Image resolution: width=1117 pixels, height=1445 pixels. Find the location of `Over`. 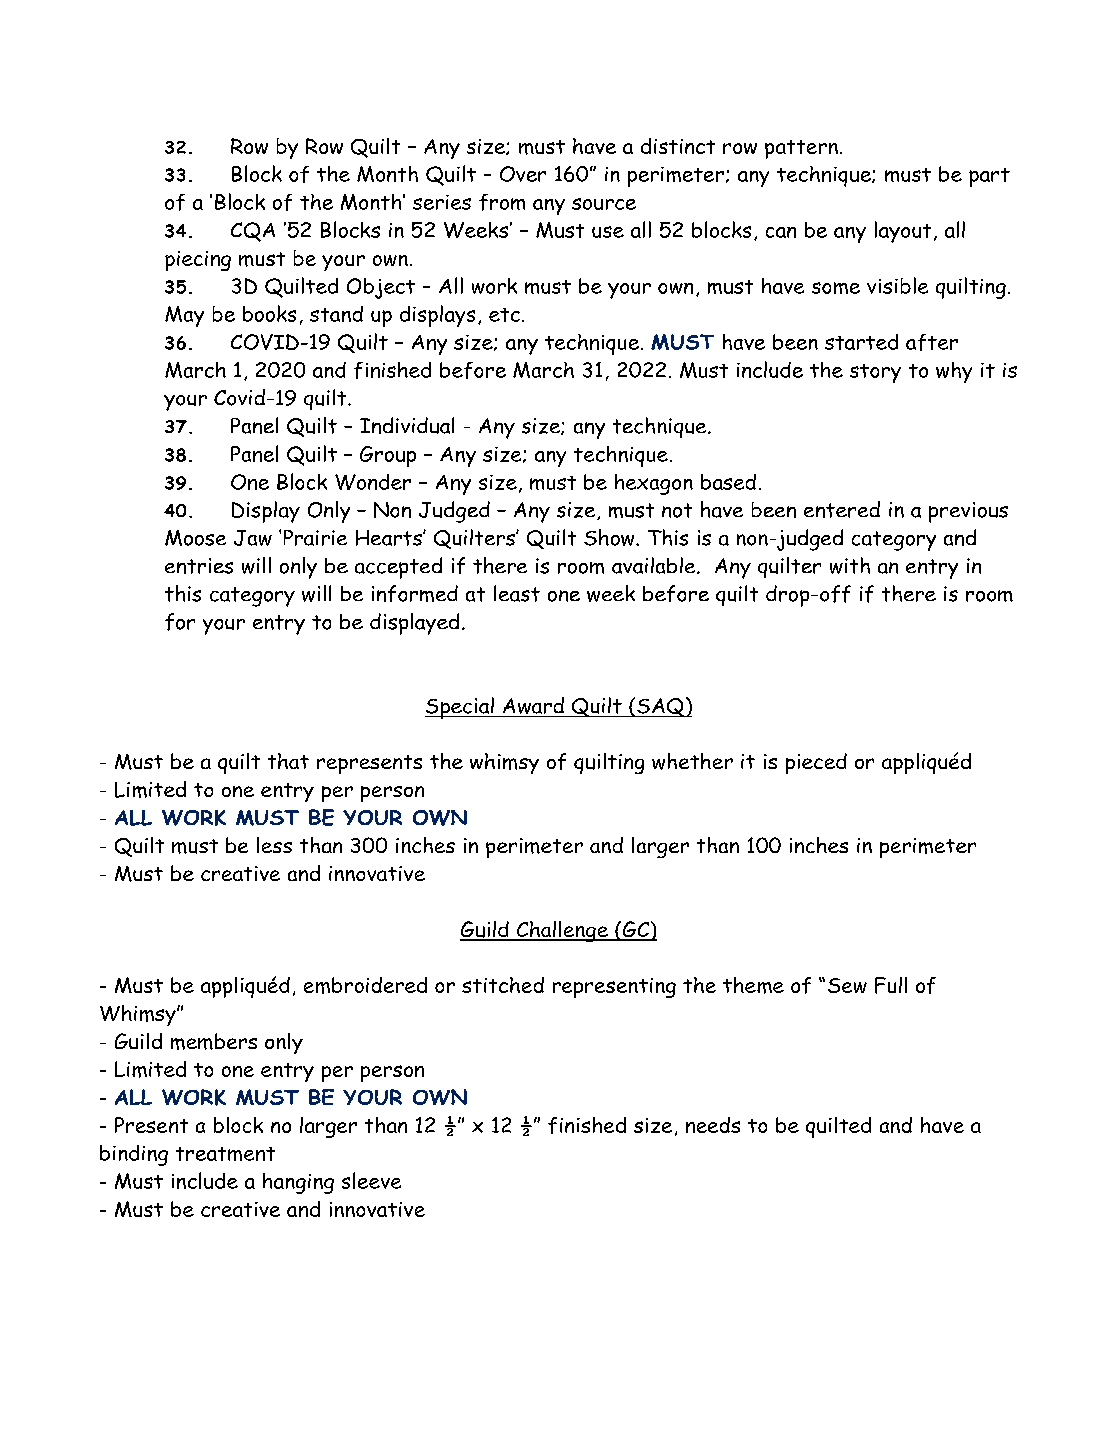

Over is located at coordinates (523, 174).
